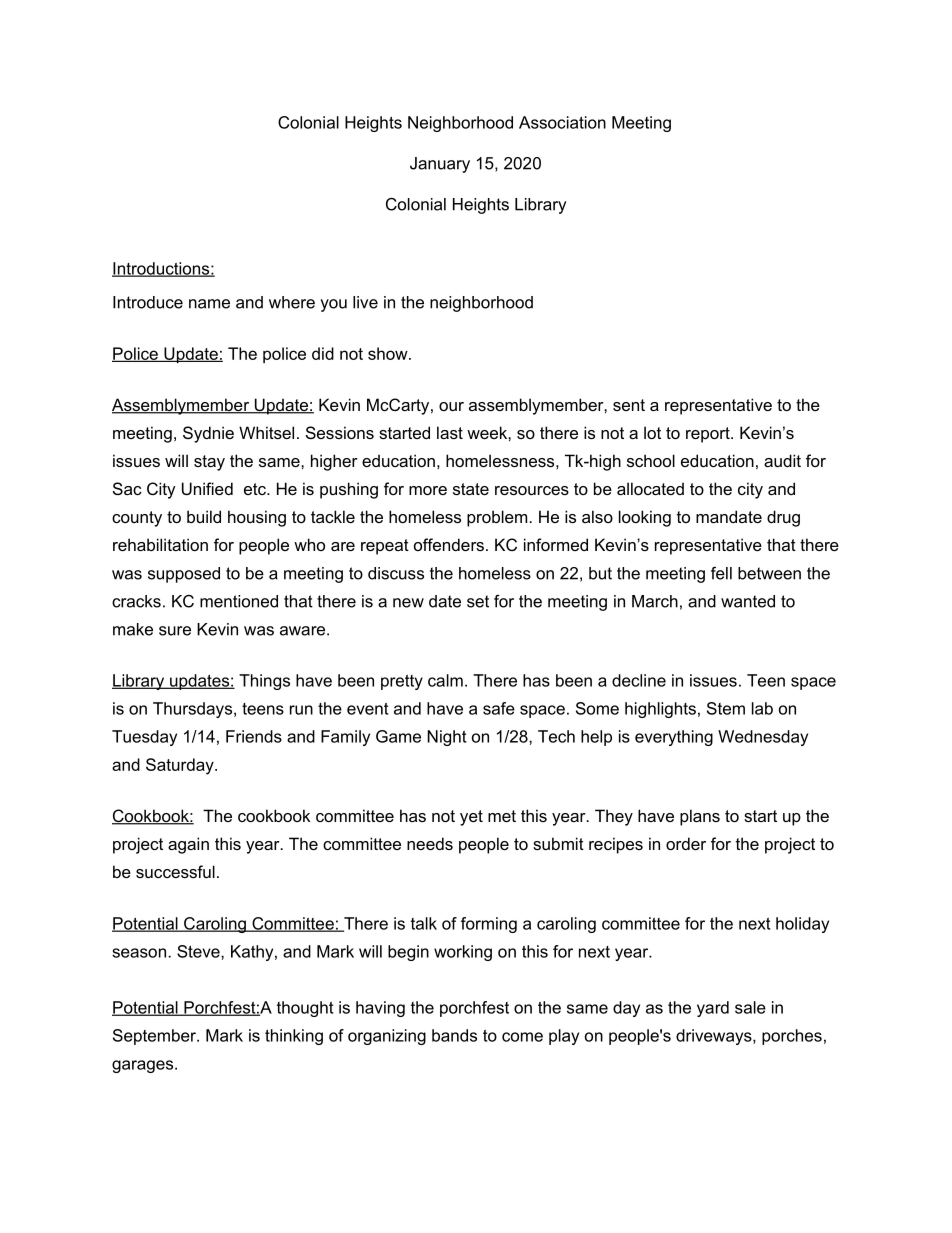 This screenshot has width=952, height=1233. I want to click on September, so click(155, 1037).
